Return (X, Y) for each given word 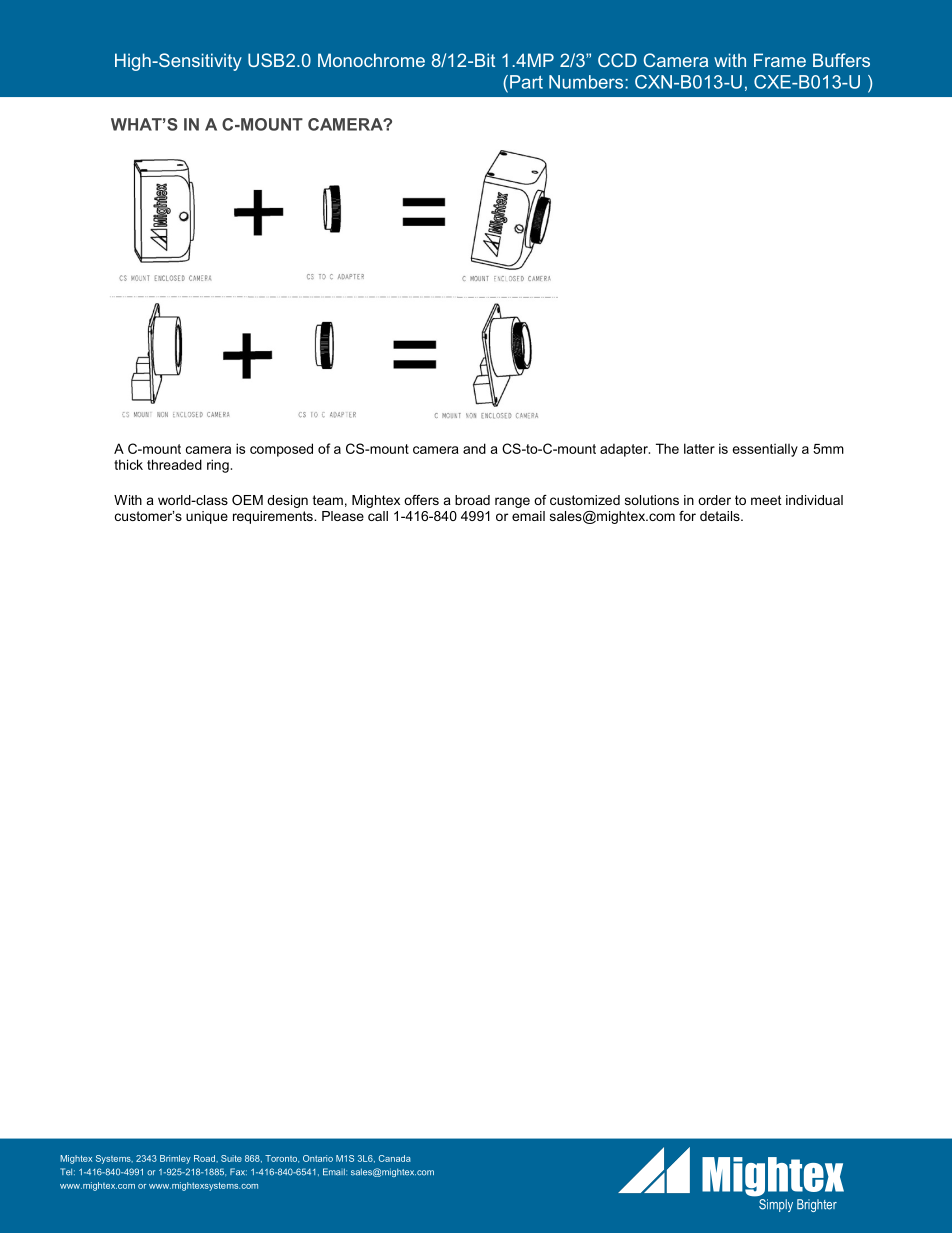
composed (281, 450)
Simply (776, 1205)
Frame (780, 60)
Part (526, 82)
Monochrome (371, 60)
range (512, 502)
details (721, 516)
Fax (238, 1172)
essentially (765, 450)
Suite (231, 1158)
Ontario (318, 1158)
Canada (395, 1158)
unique (207, 517)
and (474, 448)
